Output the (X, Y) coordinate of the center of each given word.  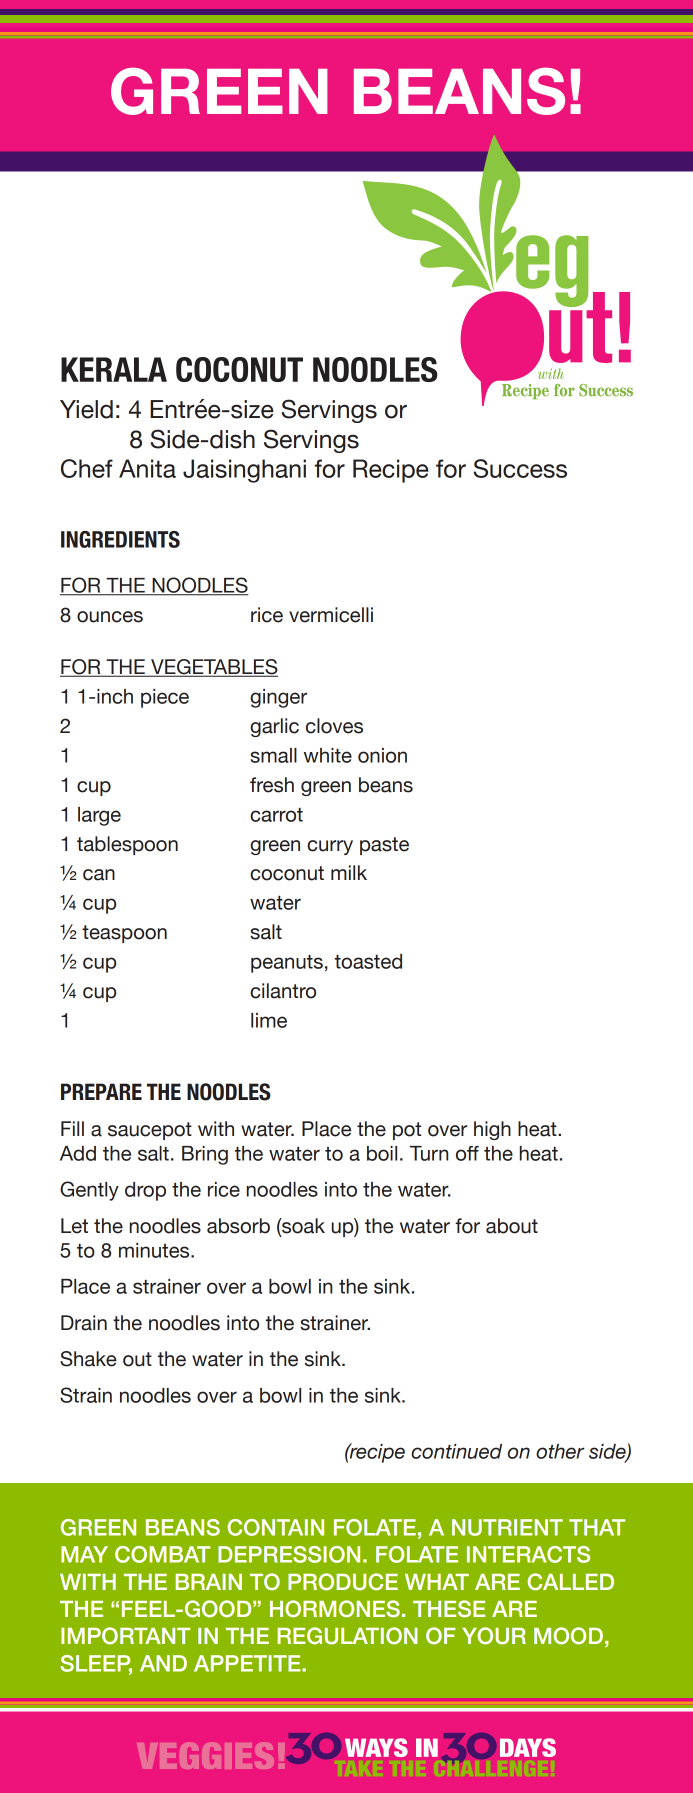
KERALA (114, 369)
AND (163, 1663)
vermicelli (331, 615)
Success (520, 468)
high (492, 1130)
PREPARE (101, 1091)
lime (269, 1020)
